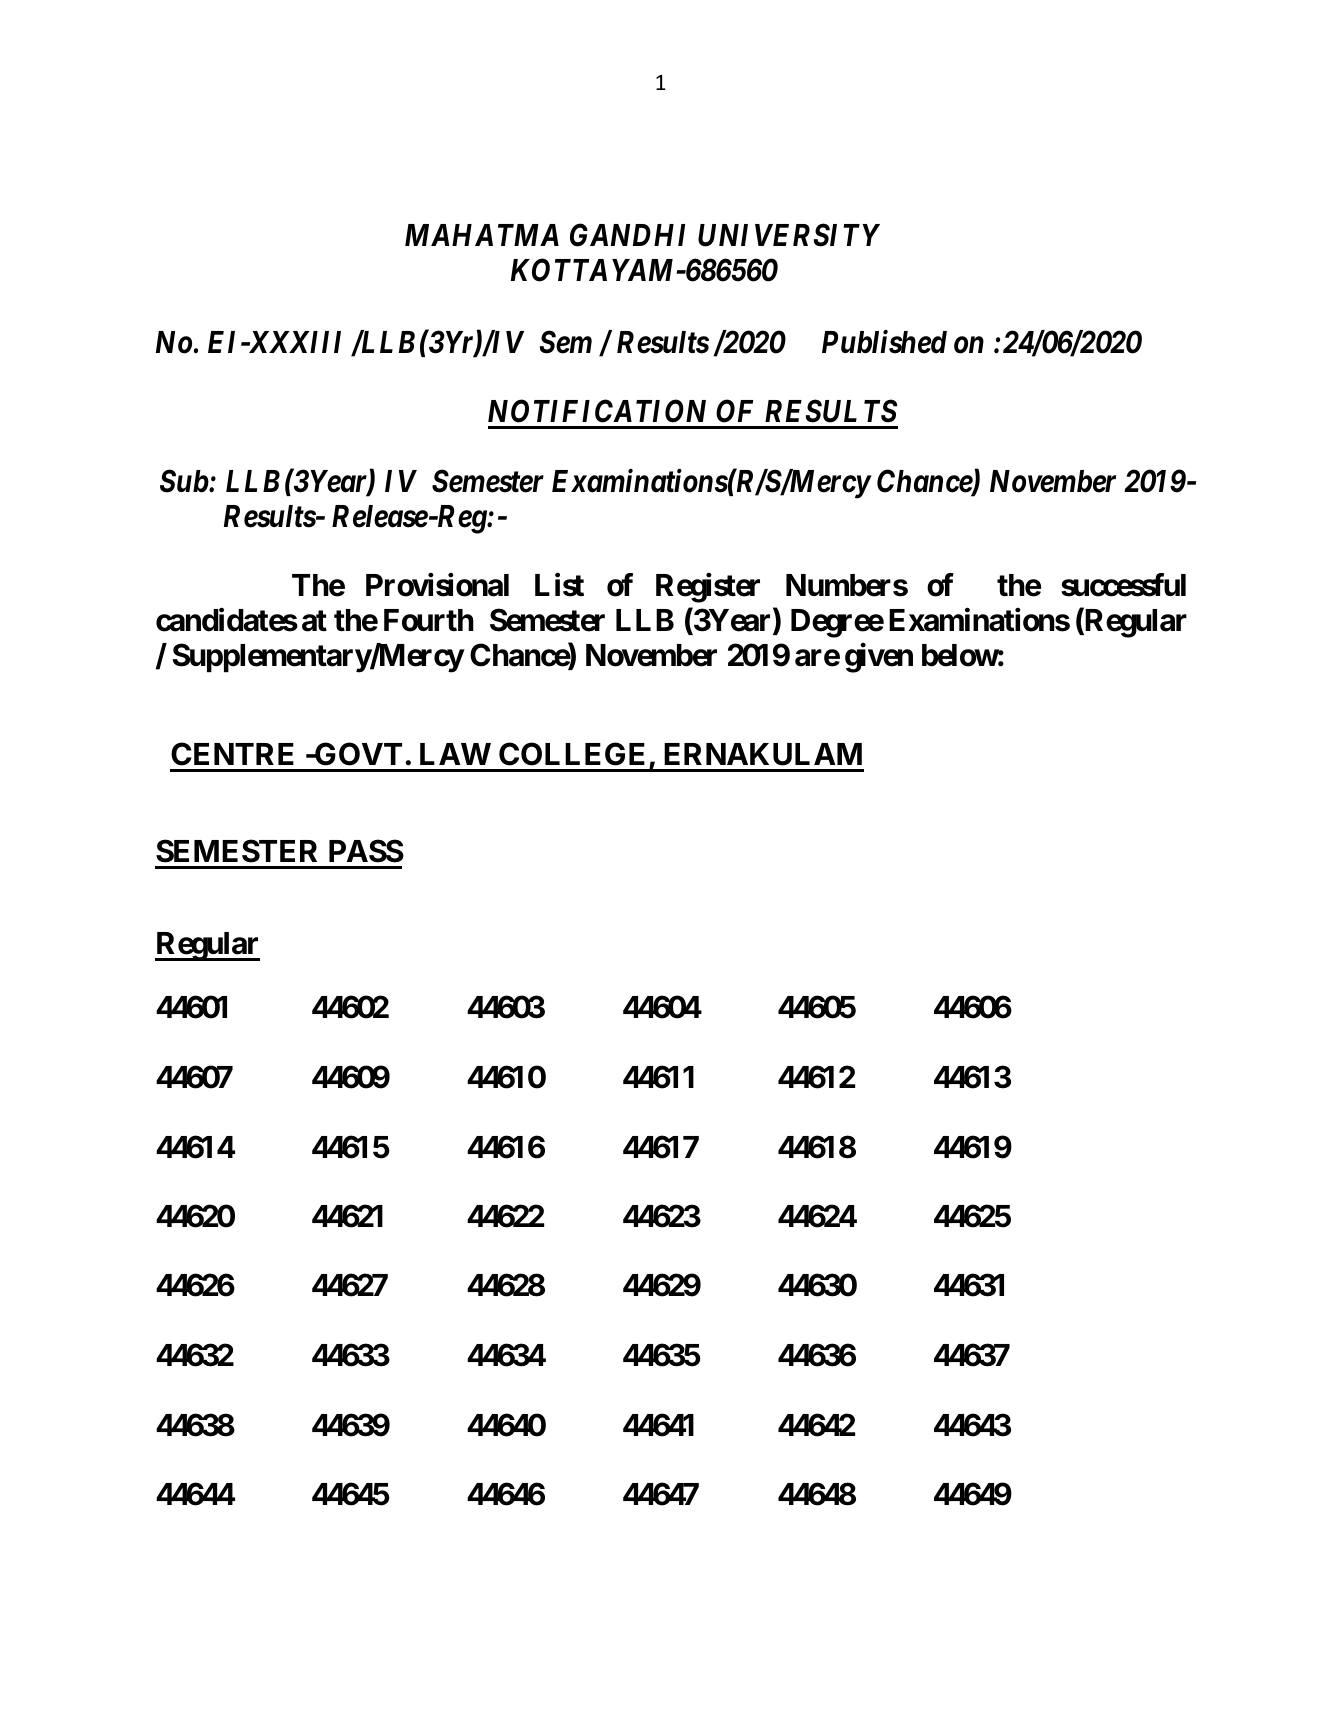  Describe the element at coordinates (1123, 585) in the screenshot. I see `successful` at that location.
